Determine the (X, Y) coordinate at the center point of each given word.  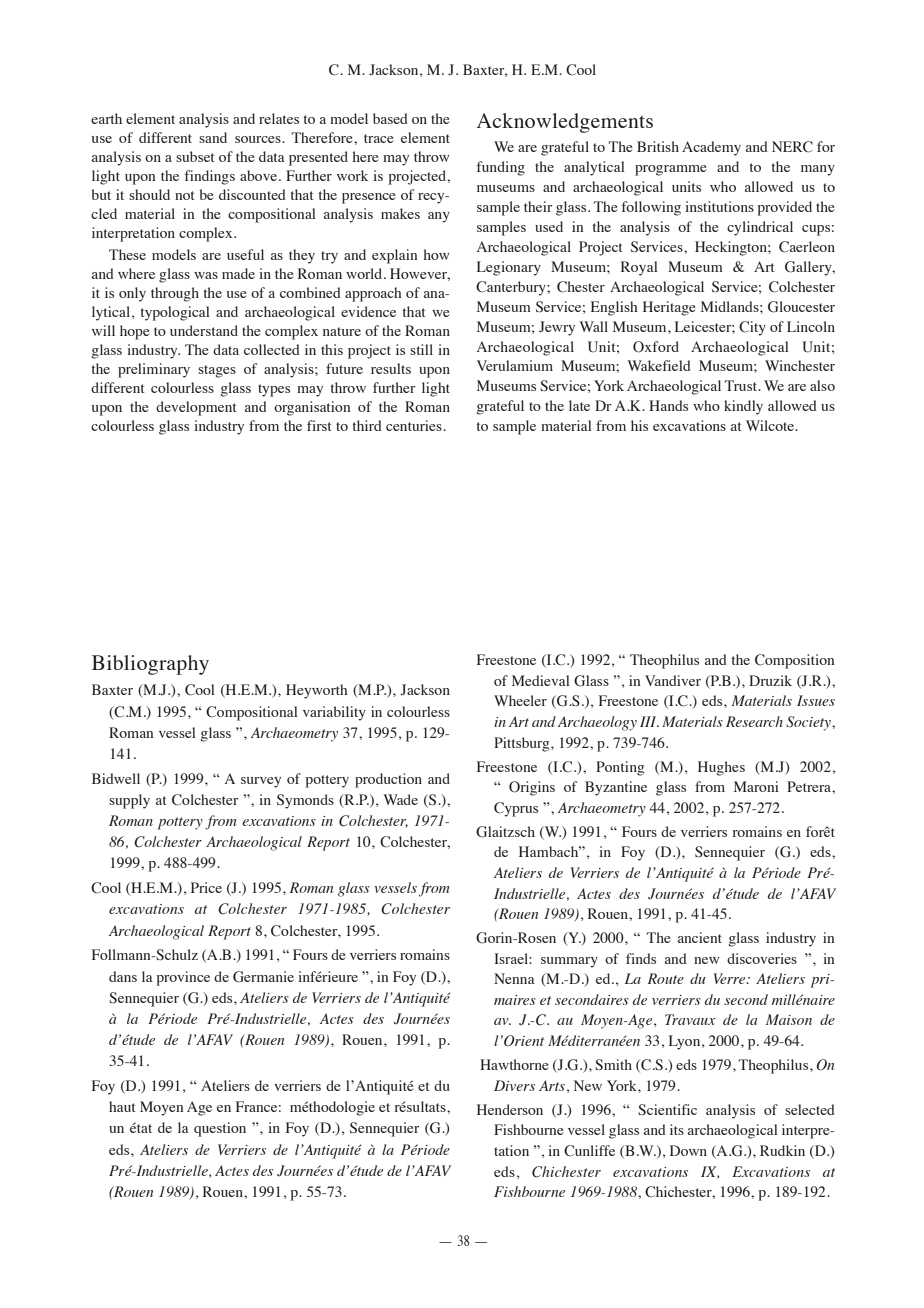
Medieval (541, 680)
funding (501, 168)
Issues (816, 700)
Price (206, 887)
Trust (742, 385)
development (196, 408)
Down (688, 1150)
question (220, 1129)
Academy (711, 148)
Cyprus (516, 809)
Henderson (510, 1109)
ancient (700, 937)
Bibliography (150, 665)
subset (195, 156)
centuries (415, 425)
